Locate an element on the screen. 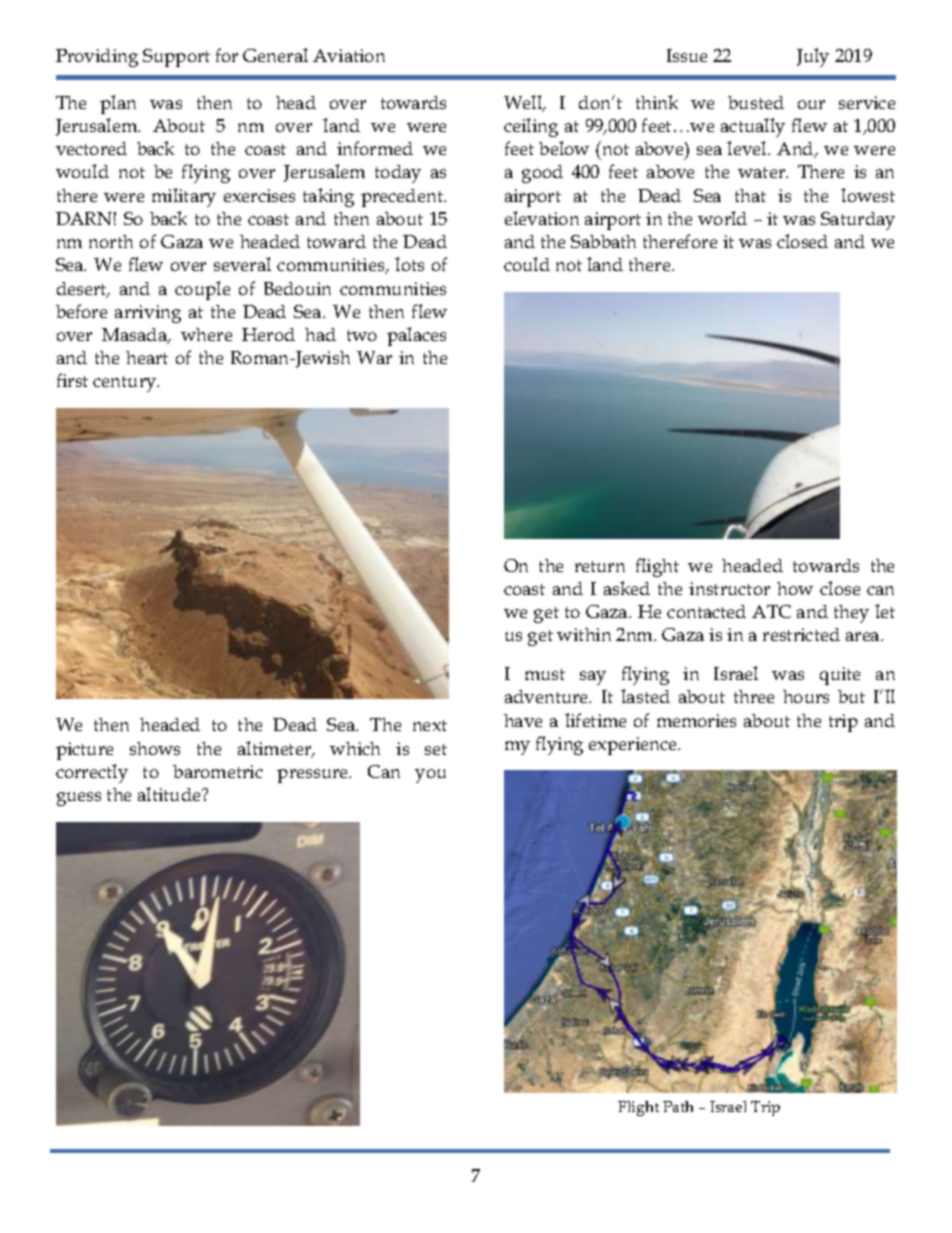 This screenshot has height=1233, width=952. return is located at coordinates (600, 566).
